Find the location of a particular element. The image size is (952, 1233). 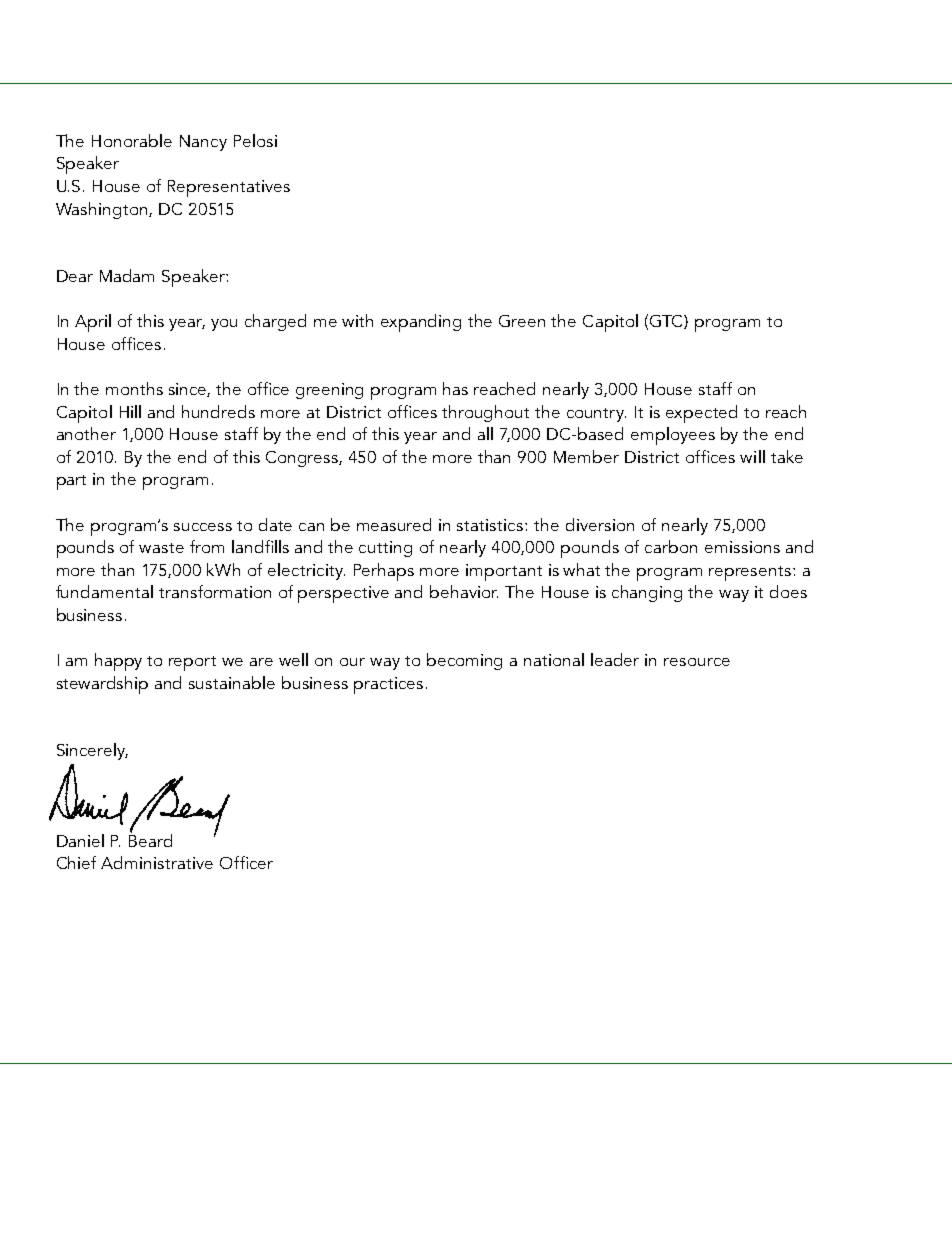

carbon is located at coordinates (671, 546).
